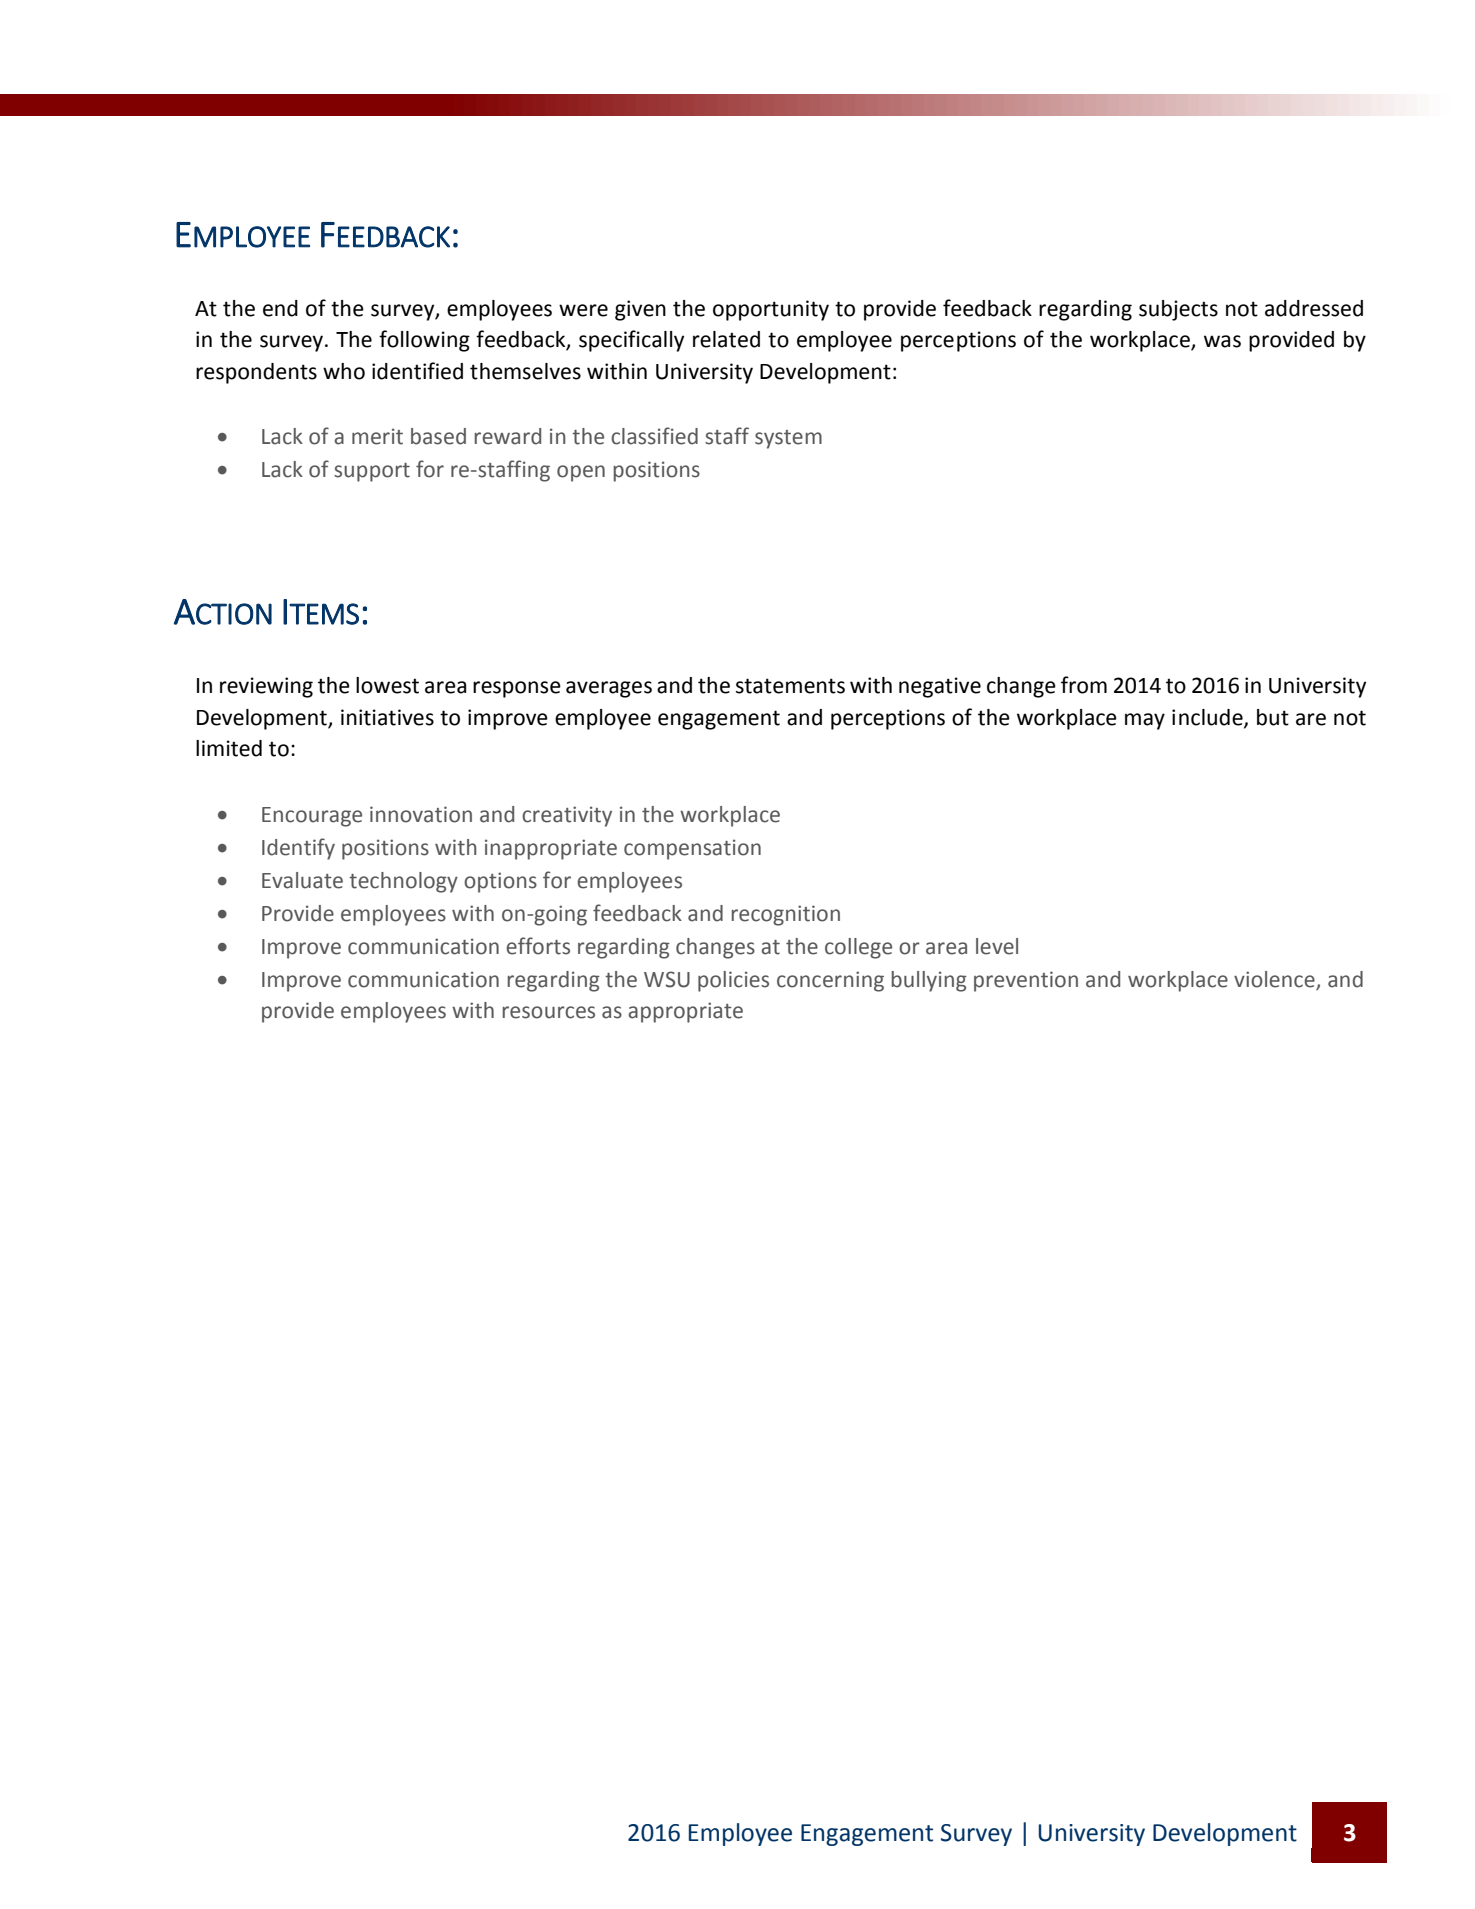  What do you see at coordinates (387, 685) in the image?
I see `lowest` at bounding box center [387, 685].
